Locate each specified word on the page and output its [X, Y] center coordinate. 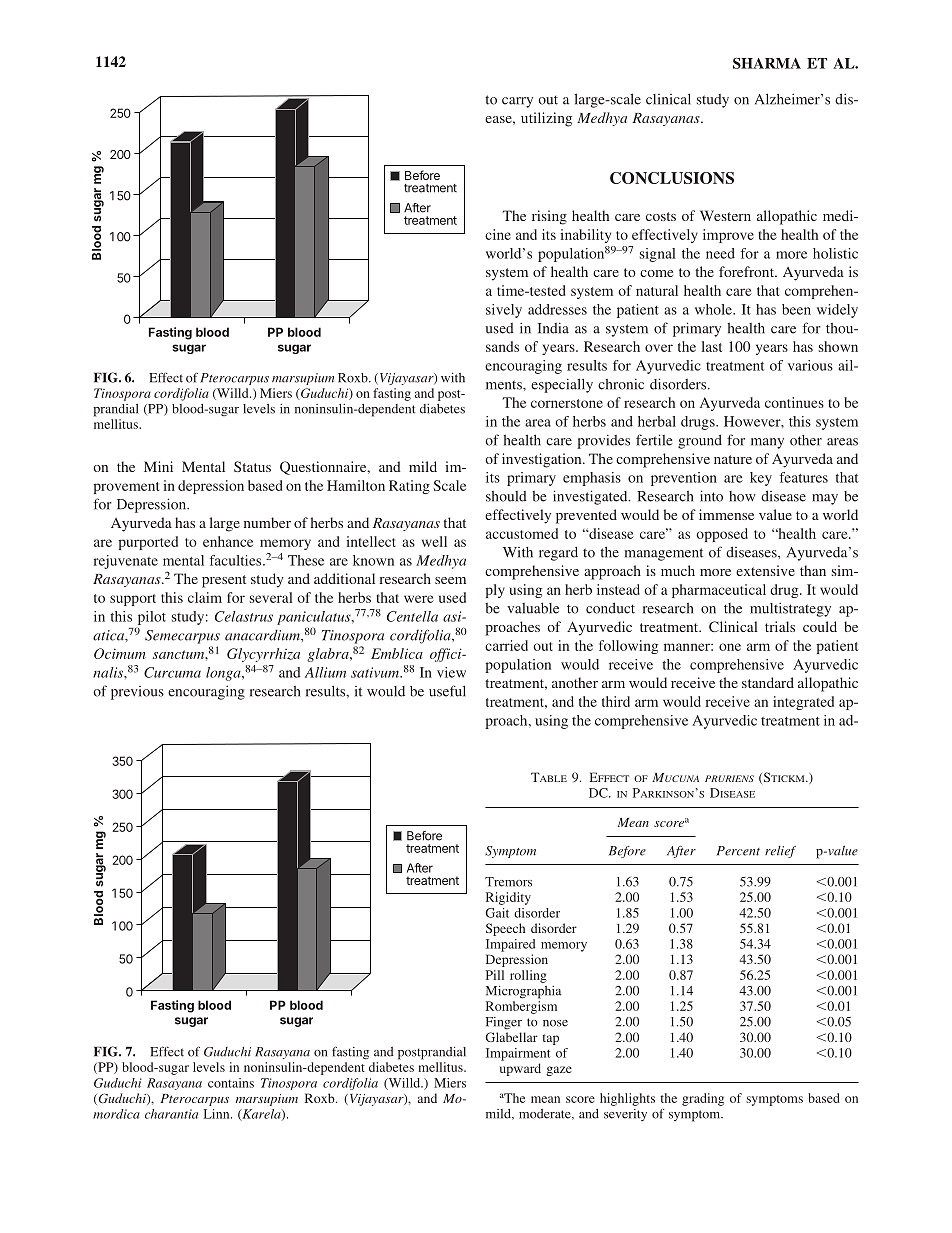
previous [137, 693]
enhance [228, 541]
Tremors [508, 882]
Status [252, 466]
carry [517, 102]
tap [551, 1039]
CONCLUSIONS [672, 178]
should [506, 496]
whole [714, 309]
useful [447, 691]
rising [549, 217]
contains [231, 1083]
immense [726, 514]
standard [768, 682]
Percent [738, 851]
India [553, 328]
